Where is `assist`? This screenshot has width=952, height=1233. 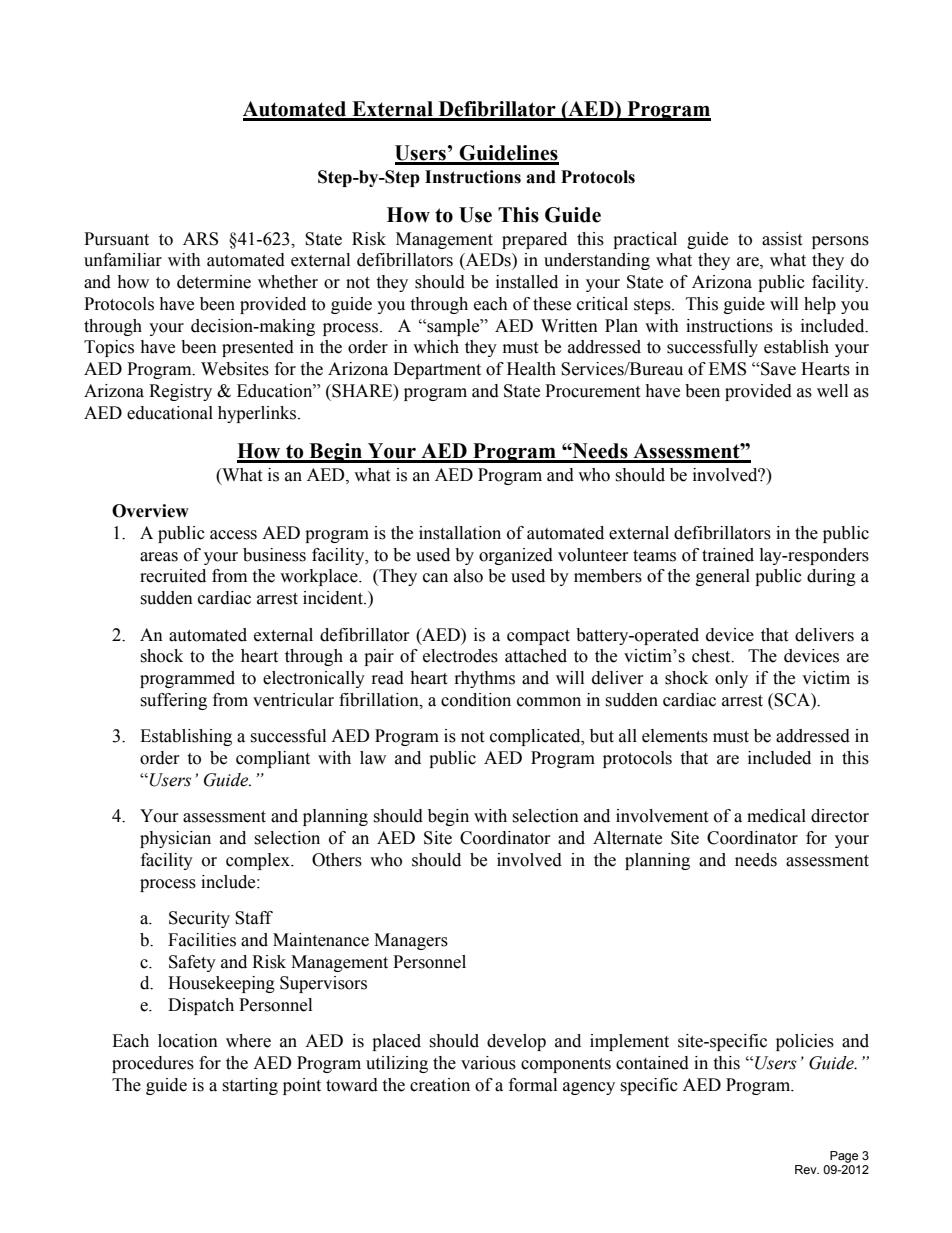
assist is located at coordinates (782, 239).
